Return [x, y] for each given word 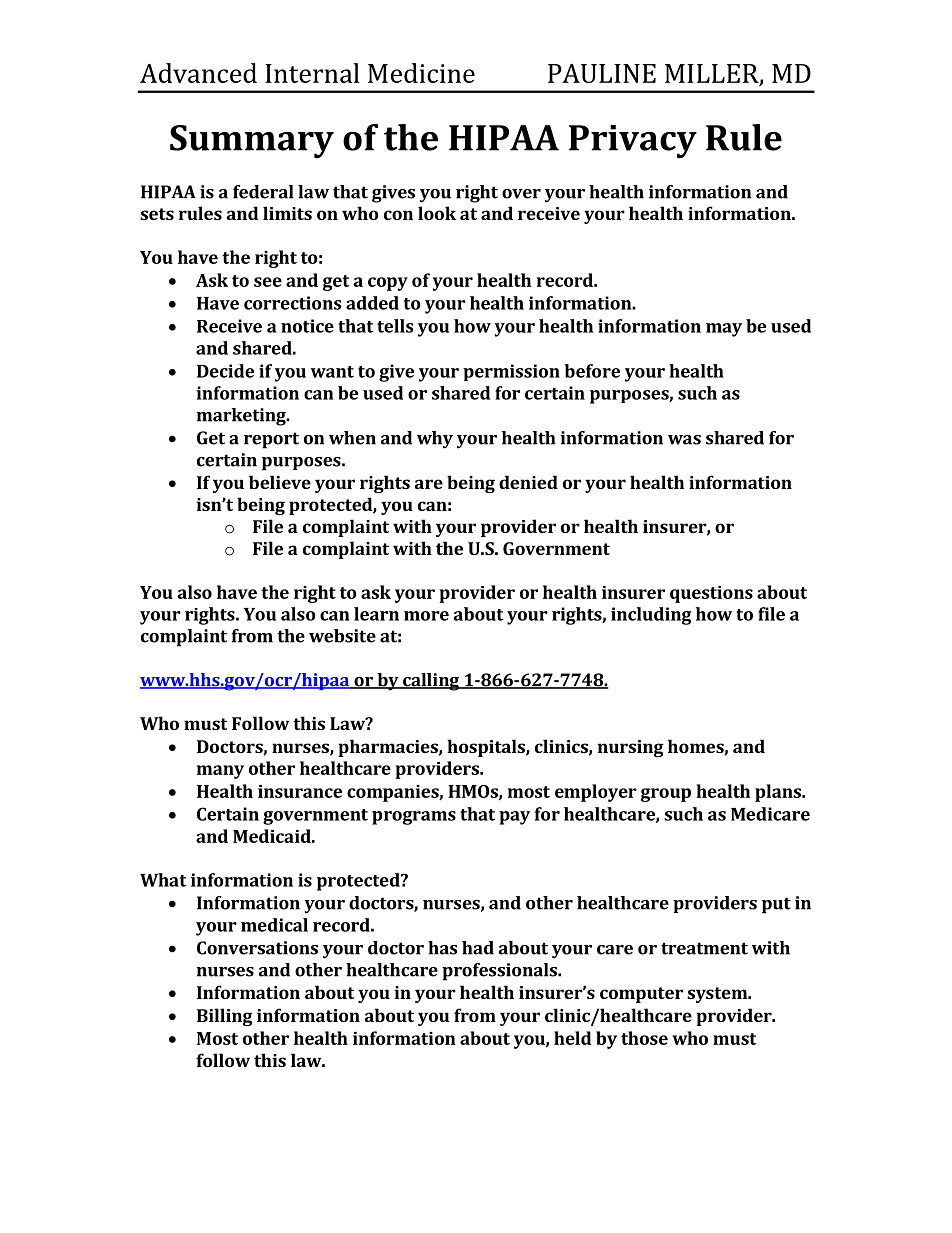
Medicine [421, 73]
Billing [225, 1017]
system [718, 995]
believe [280, 482]
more [426, 616]
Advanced [198, 73]
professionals [500, 972]
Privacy [633, 142]
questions [711, 594]
